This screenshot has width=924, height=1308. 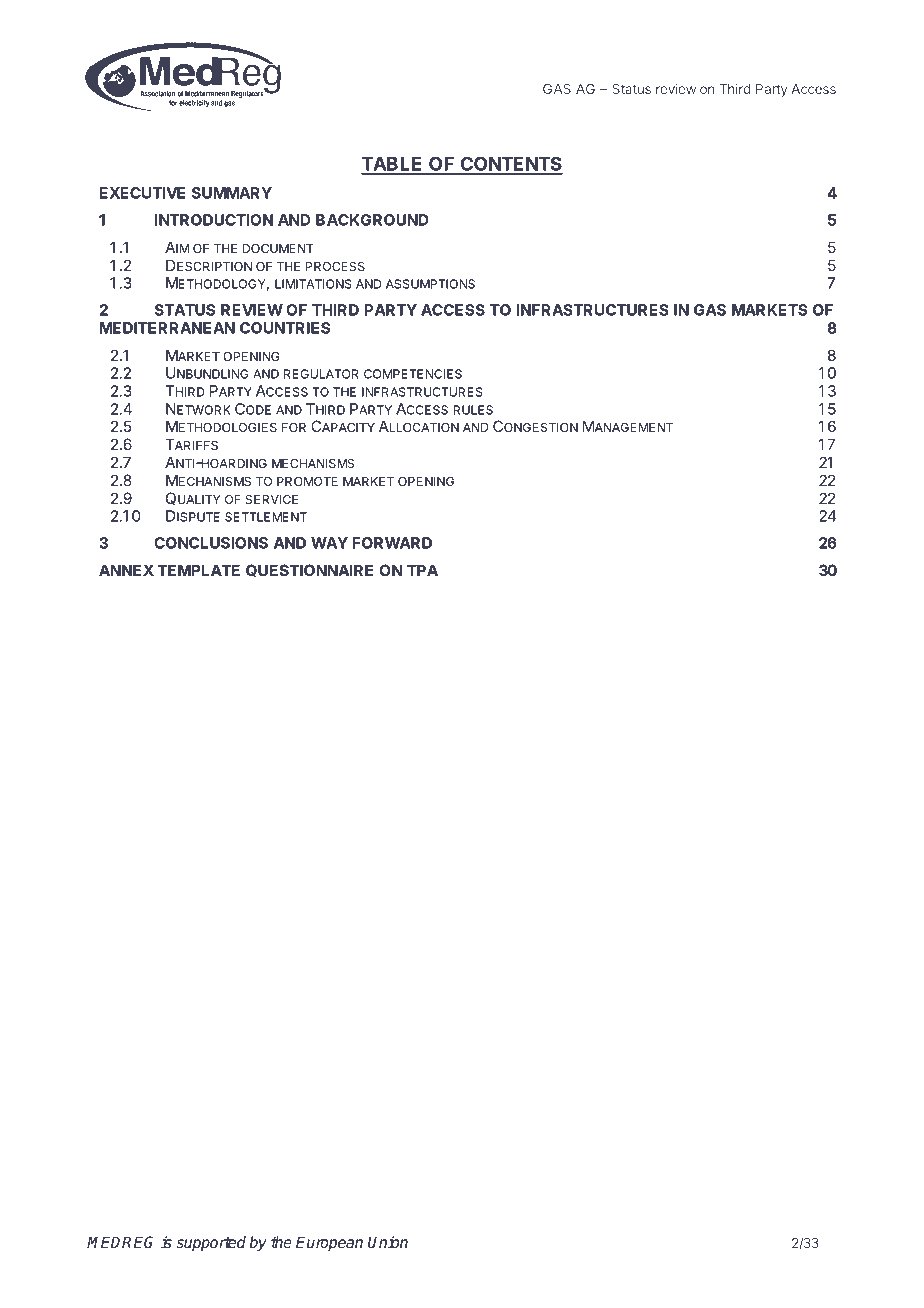 I want to click on PROCESS, so click(x=335, y=266).
